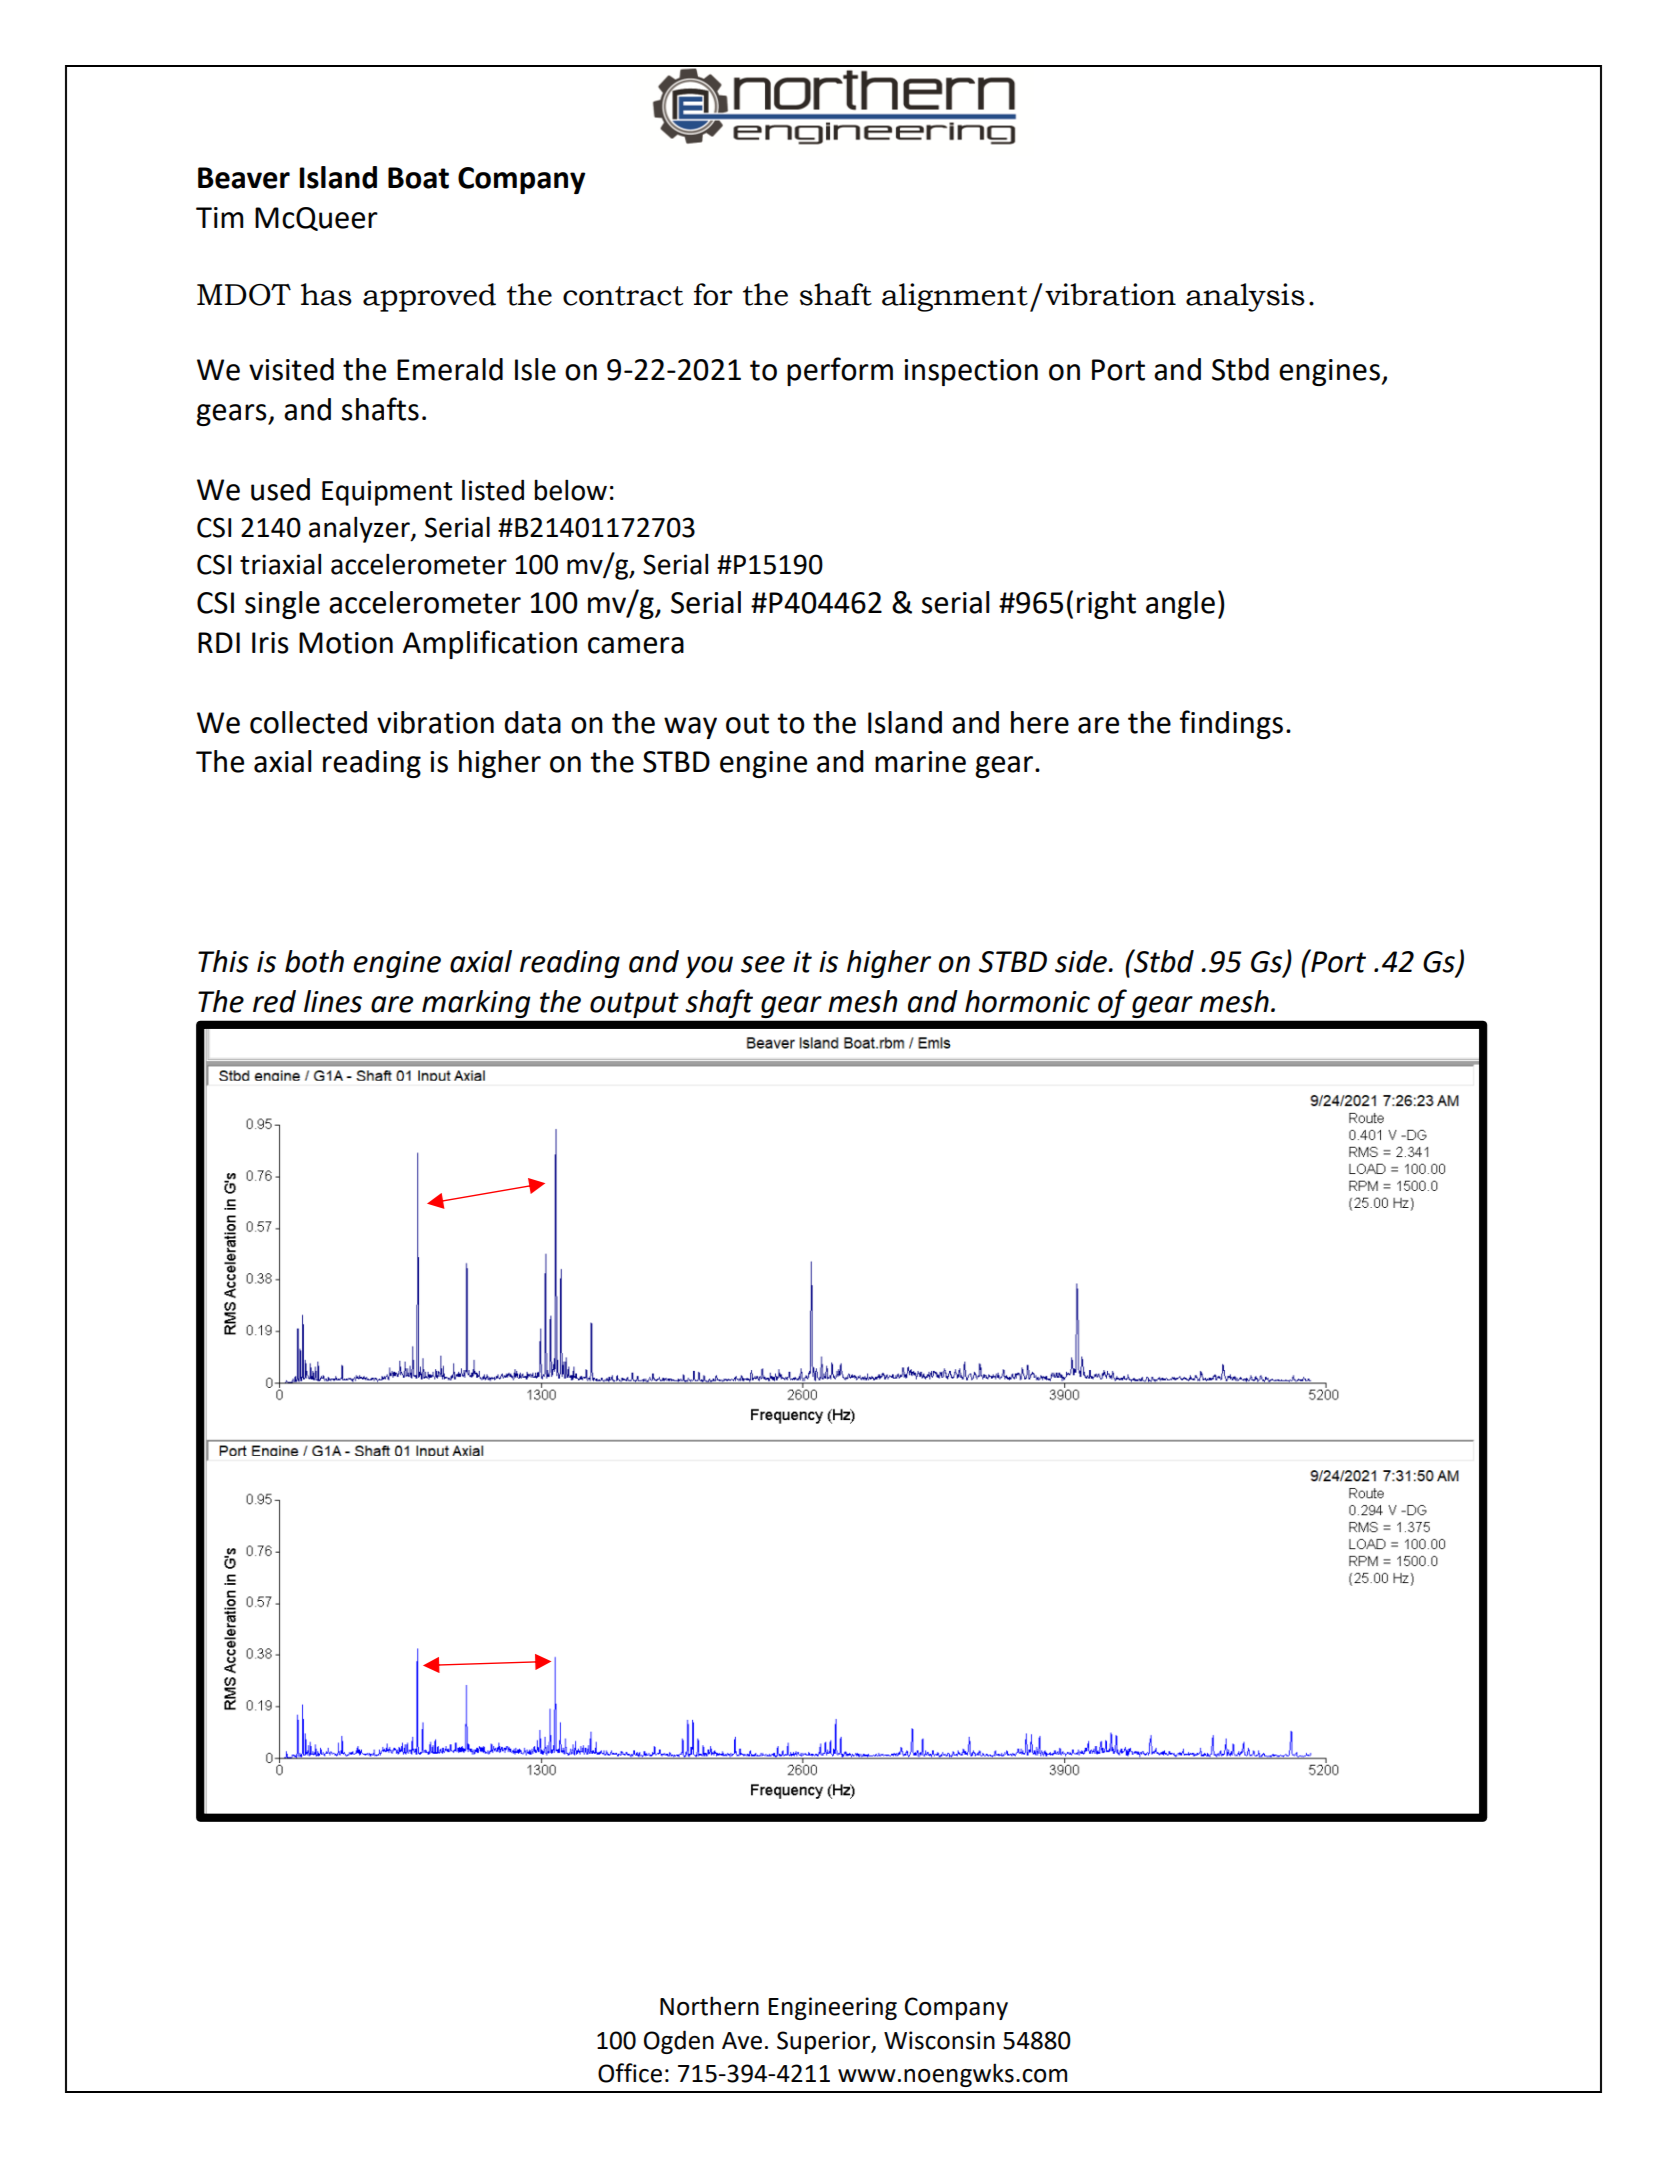  What do you see at coordinates (623, 296) in the screenshot?
I see `contract` at bounding box center [623, 296].
